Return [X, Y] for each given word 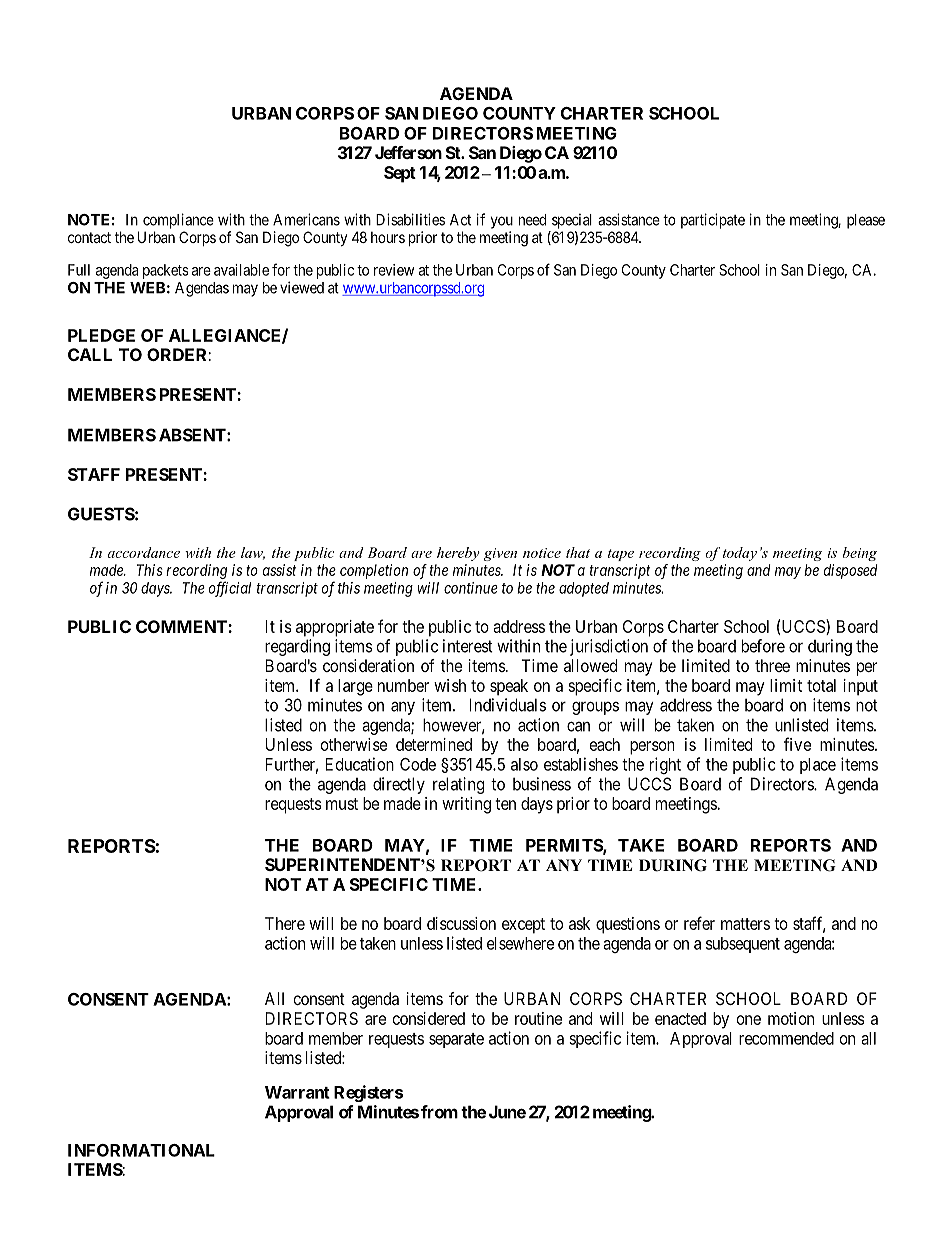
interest [468, 646]
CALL [90, 354]
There [285, 923]
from [439, 1112]
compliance [178, 221]
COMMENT [182, 626]
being [860, 554]
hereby [458, 554]
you [502, 222]
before [763, 646]
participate [713, 221]
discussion [461, 923]
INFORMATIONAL [141, 1150]
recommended [786, 1038]
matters [745, 924]
